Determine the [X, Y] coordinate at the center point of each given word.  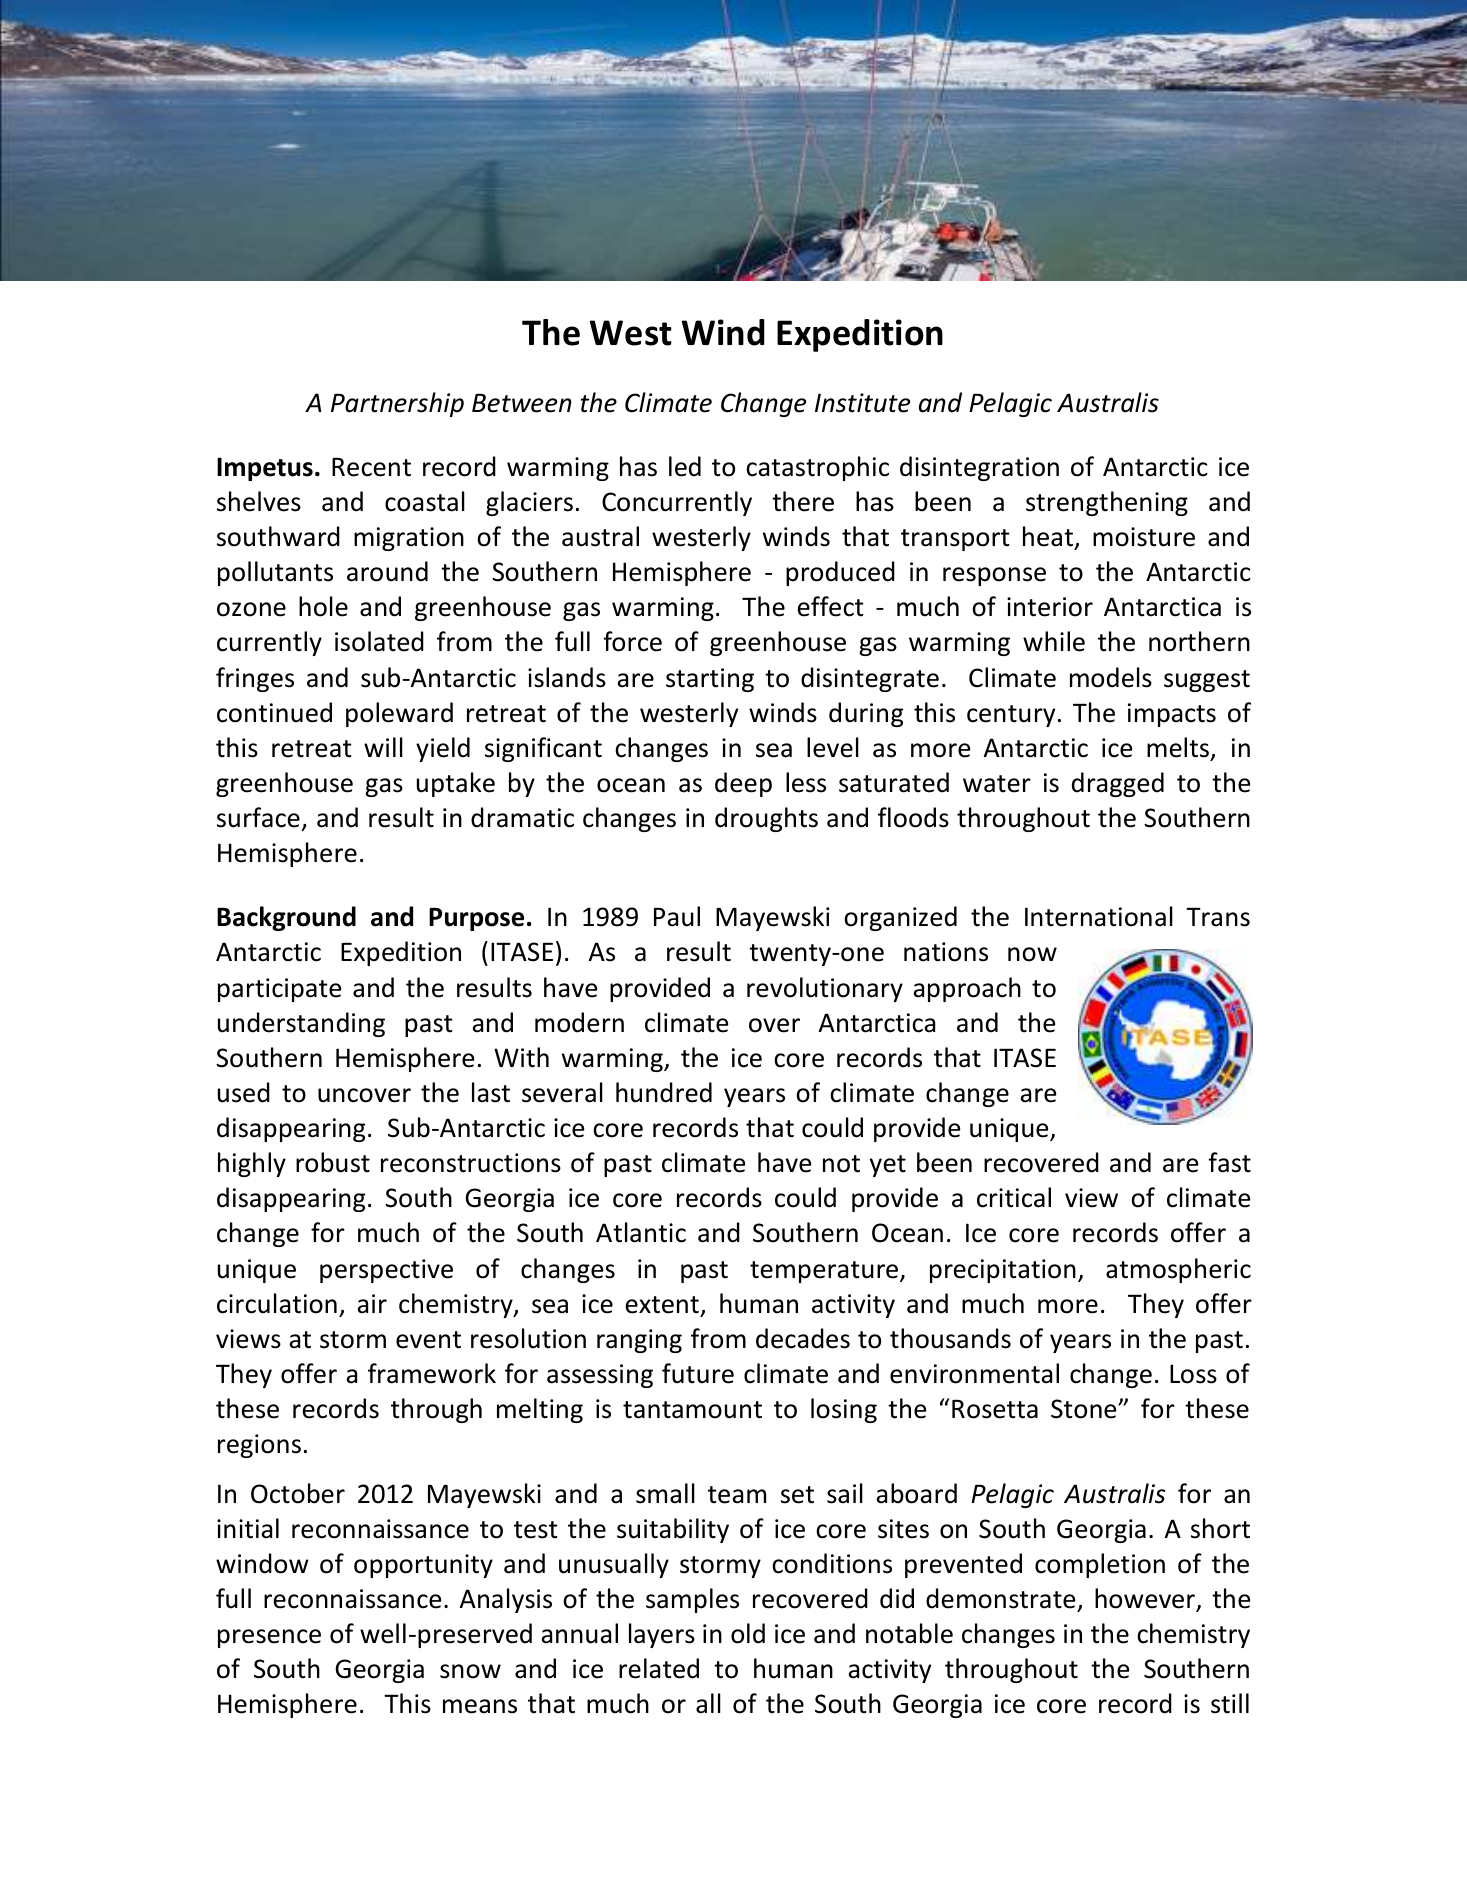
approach [967, 989]
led [685, 466]
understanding [301, 1024]
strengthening [1107, 503]
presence [269, 1638]
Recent [371, 467]
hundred [664, 1092]
